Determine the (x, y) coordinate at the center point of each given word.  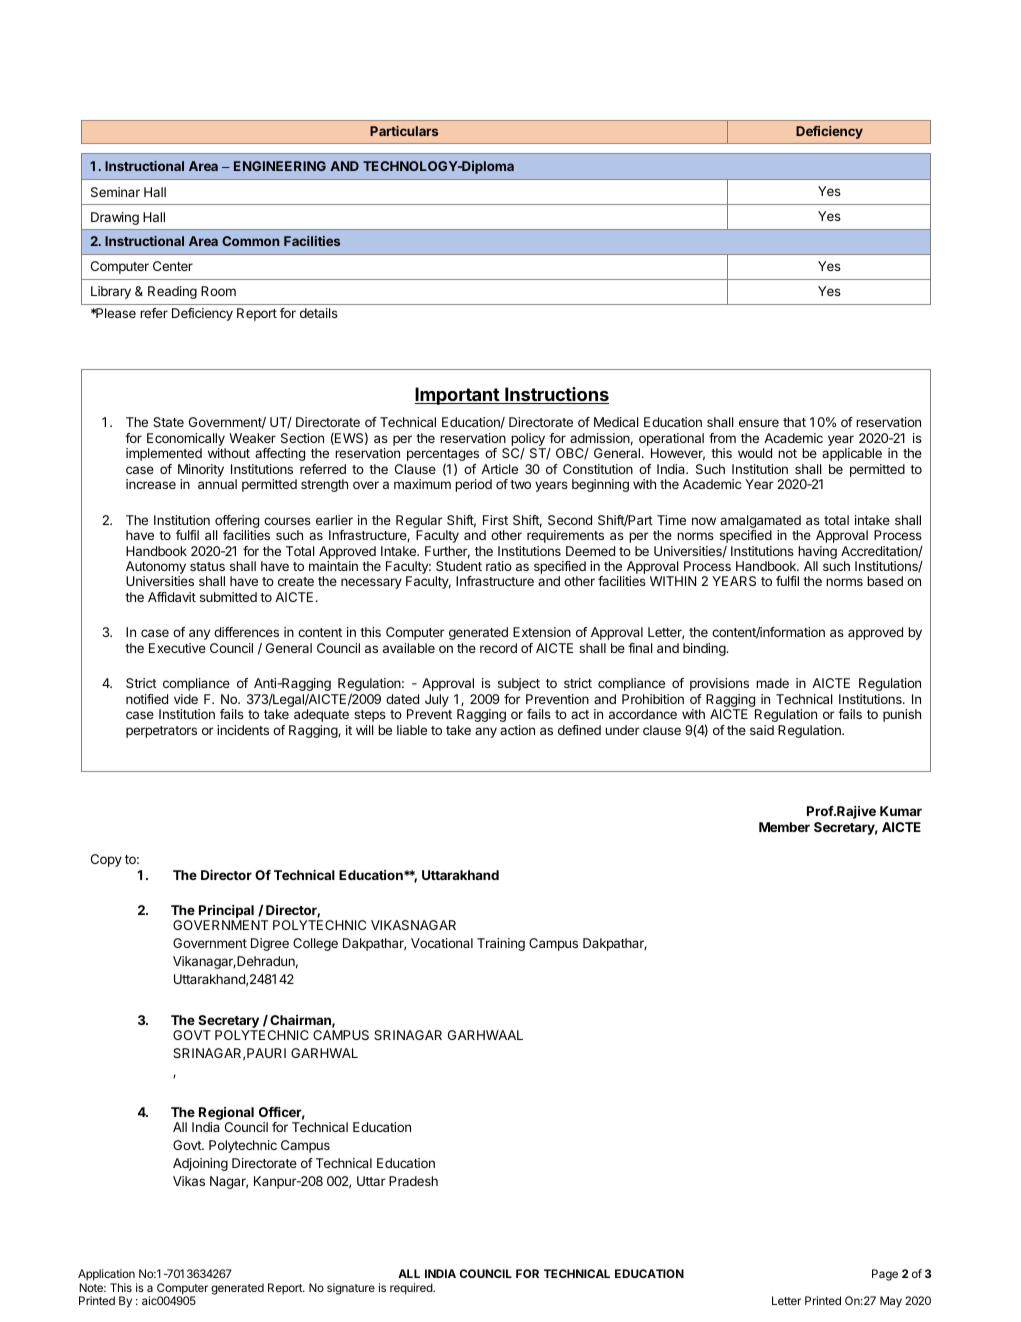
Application (106, 1275)
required (412, 1289)
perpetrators (161, 732)
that (794, 422)
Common (250, 241)
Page (885, 1275)
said (762, 730)
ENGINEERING (280, 166)
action (517, 730)
